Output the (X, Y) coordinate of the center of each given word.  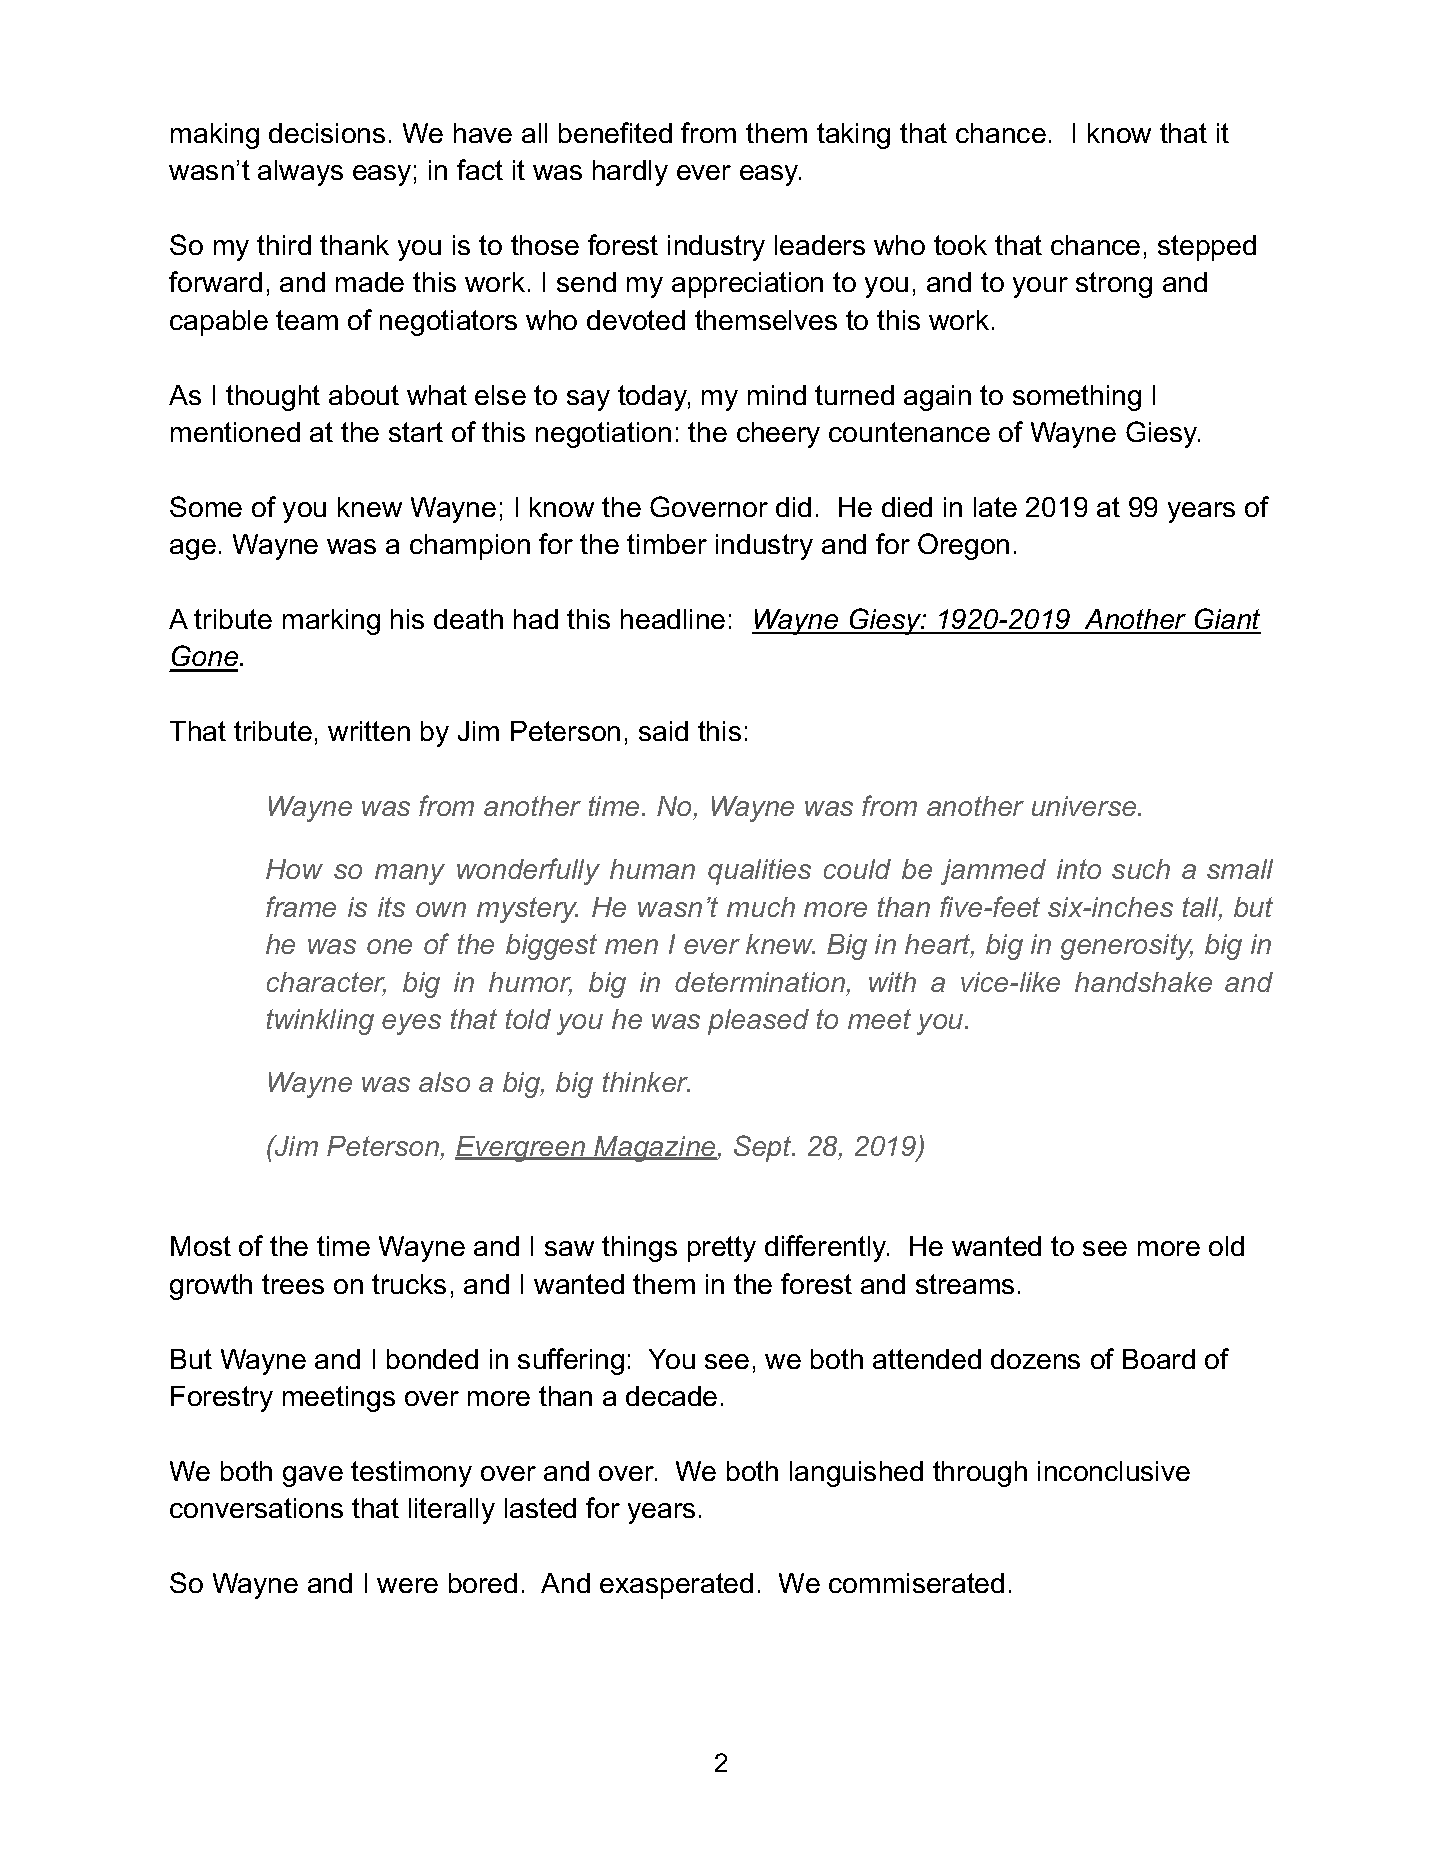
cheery (778, 435)
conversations (256, 1508)
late (995, 507)
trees (293, 1284)
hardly (630, 173)
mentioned (235, 432)
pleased (758, 1022)
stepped (1207, 248)
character (326, 983)
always (300, 173)
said (663, 731)
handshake (1143, 982)
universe (1085, 806)
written (369, 731)
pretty (722, 1249)
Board (1159, 1359)
